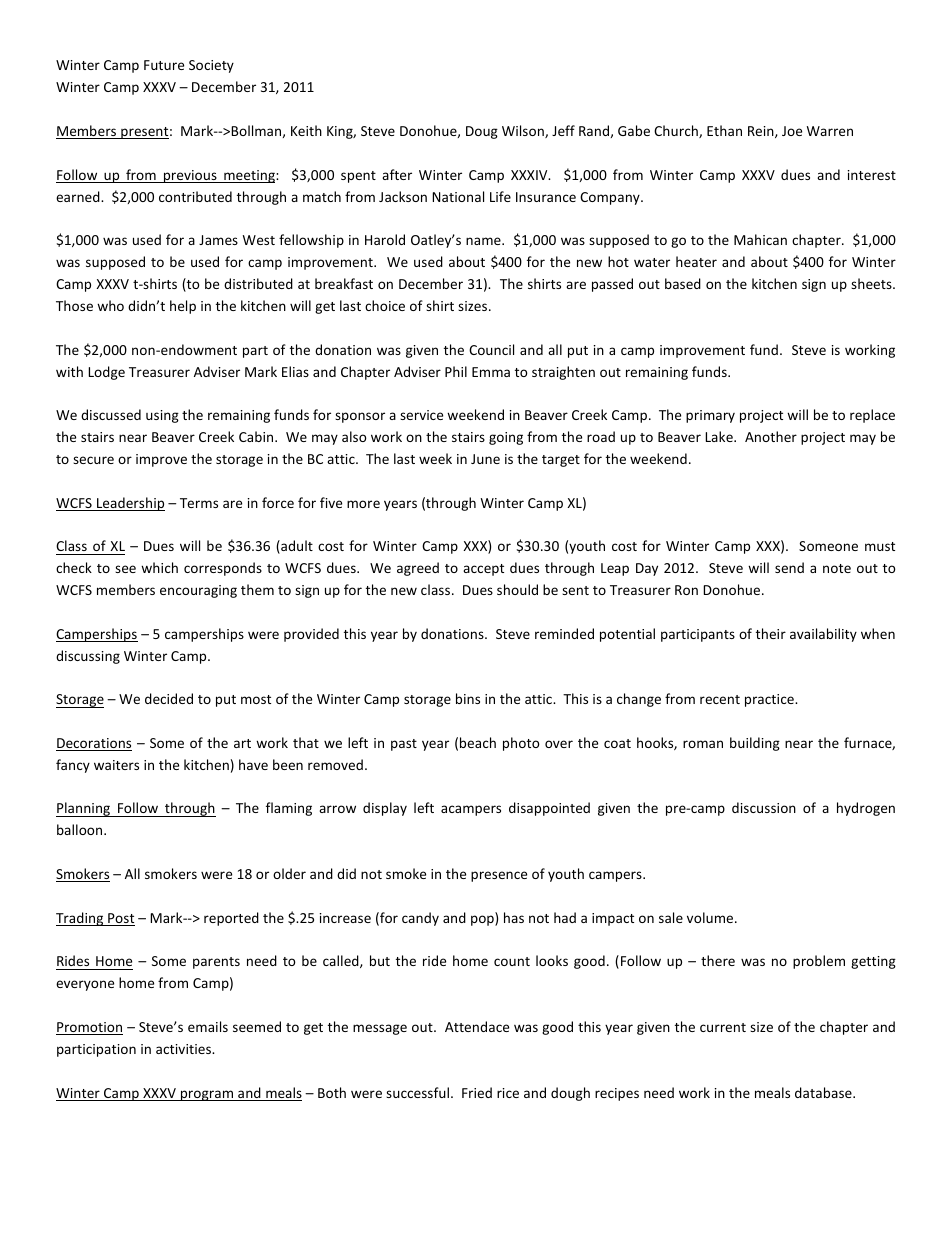 This screenshot has width=952, height=1233. What do you see at coordinates (184, 1049) in the screenshot?
I see `activities` at bounding box center [184, 1049].
